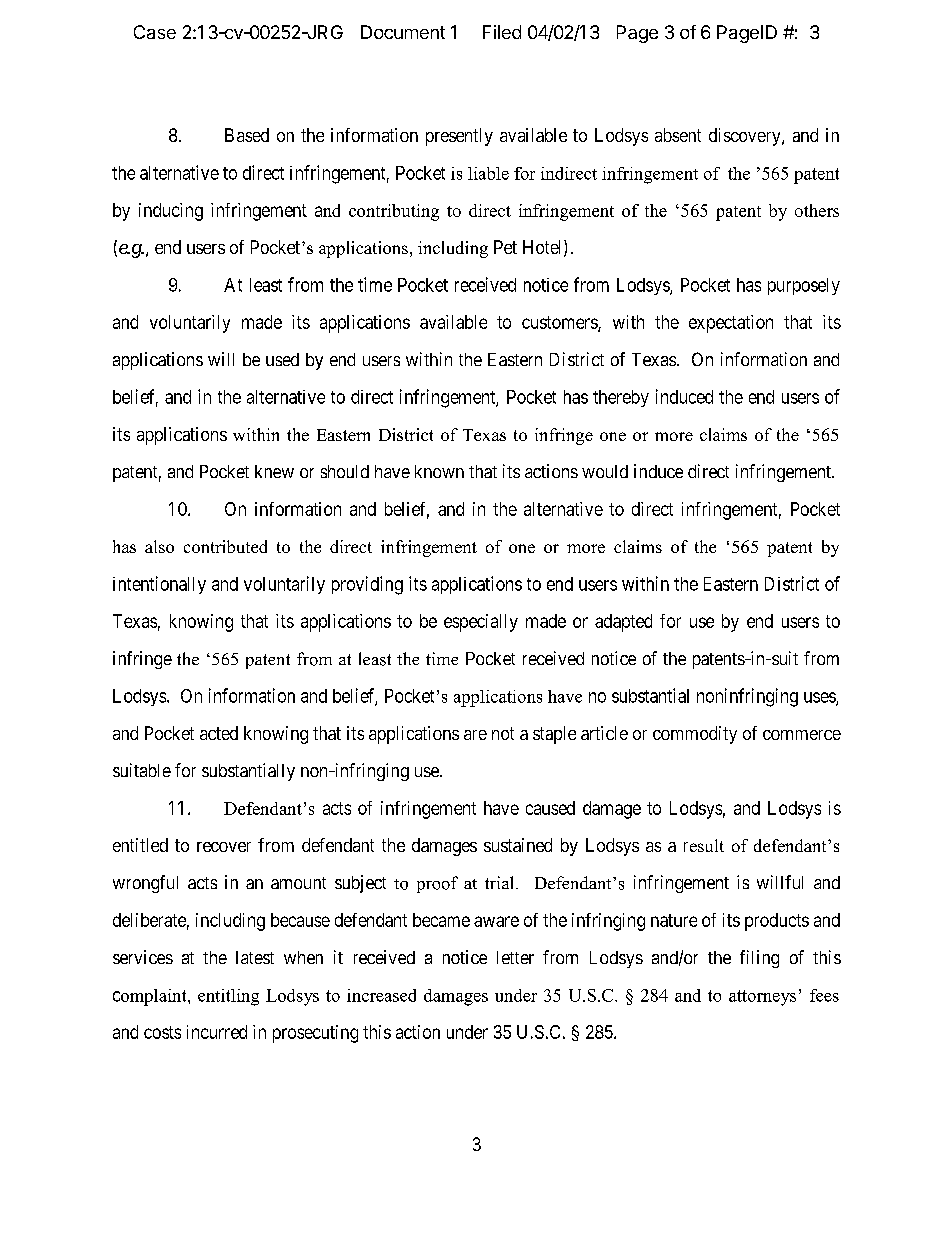 The image size is (952, 1233). What do you see at coordinates (502, 32) in the screenshot?
I see `Filed` at bounding box center [502, 32].
